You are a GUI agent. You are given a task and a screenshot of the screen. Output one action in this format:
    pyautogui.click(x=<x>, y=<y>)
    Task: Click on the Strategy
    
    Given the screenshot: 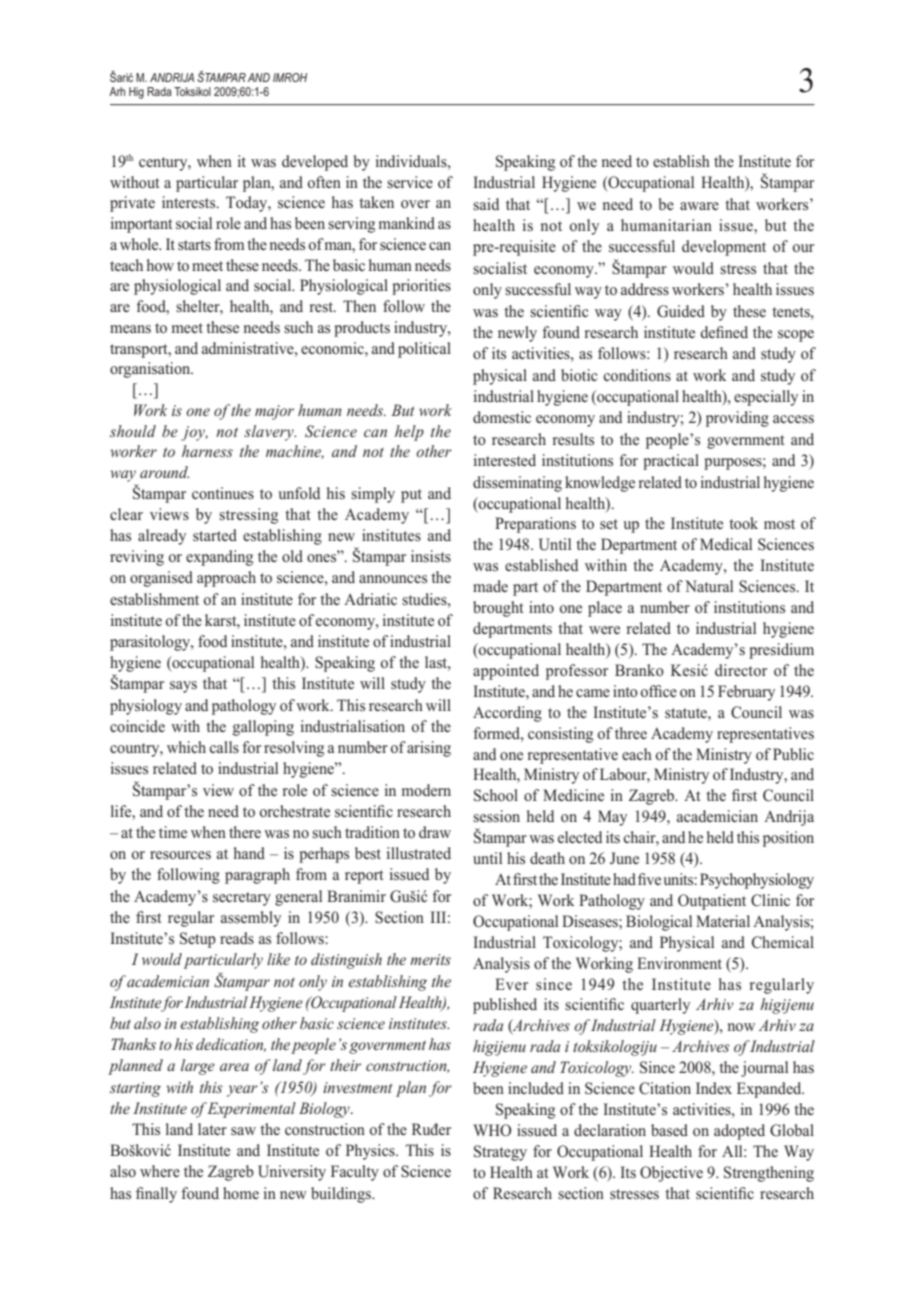 What is the action you would take?
    pyautogui.click(x=500, y=1153)
